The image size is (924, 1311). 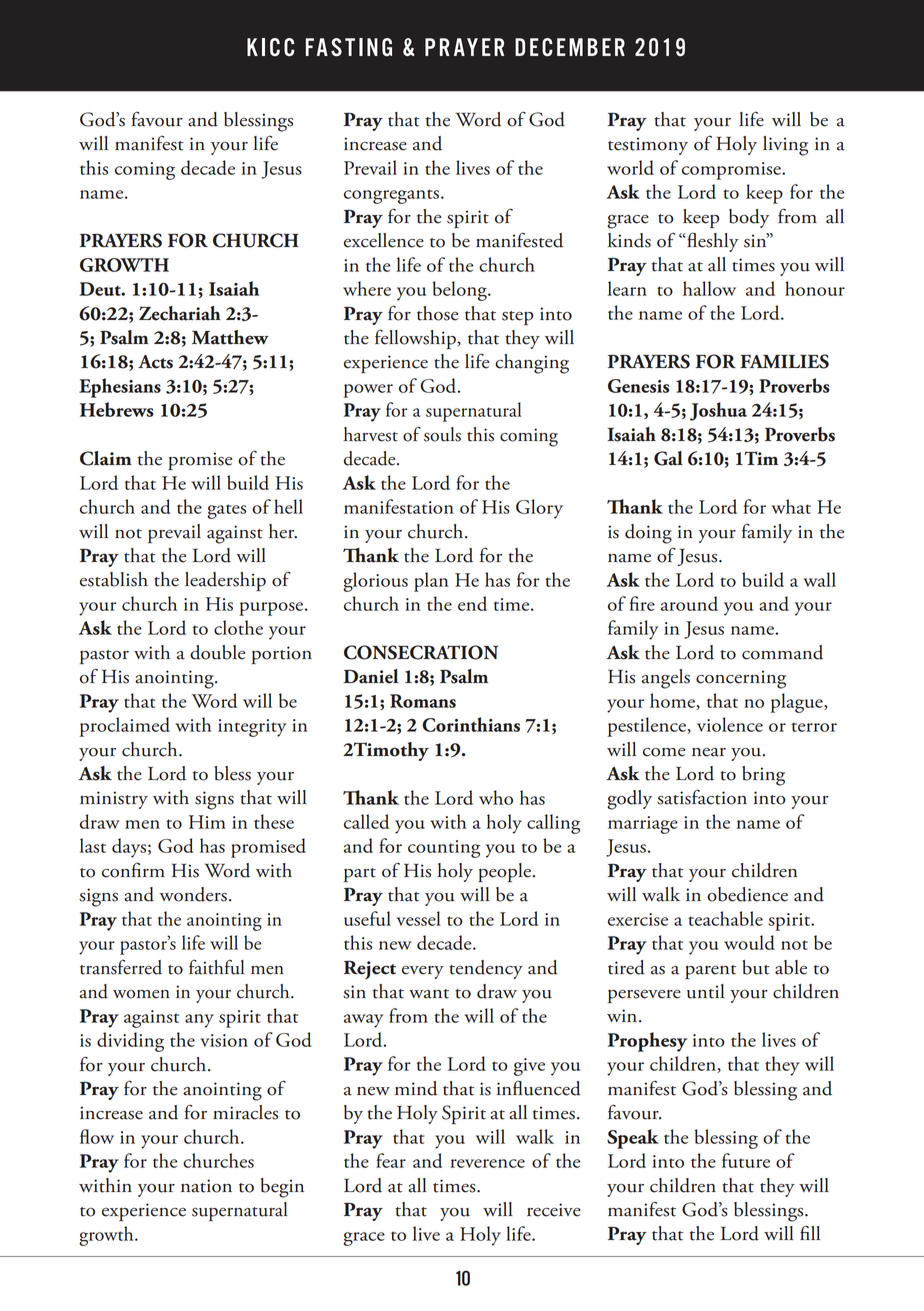 What do you see at coordinates (217, 967) in the screenshot?
I see `faithful` at bounding box center [217, 967].
